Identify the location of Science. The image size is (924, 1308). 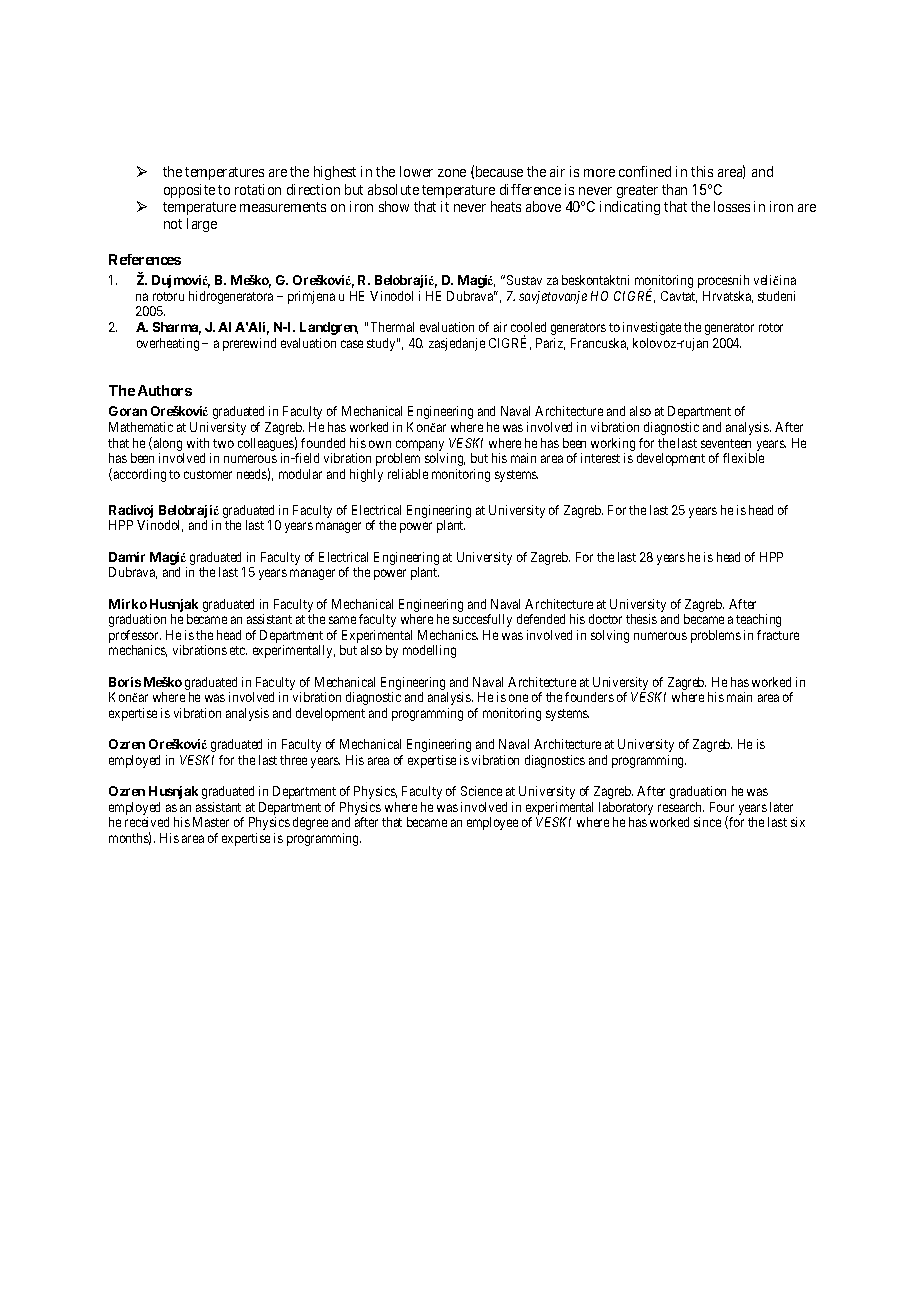
(481, 791).
